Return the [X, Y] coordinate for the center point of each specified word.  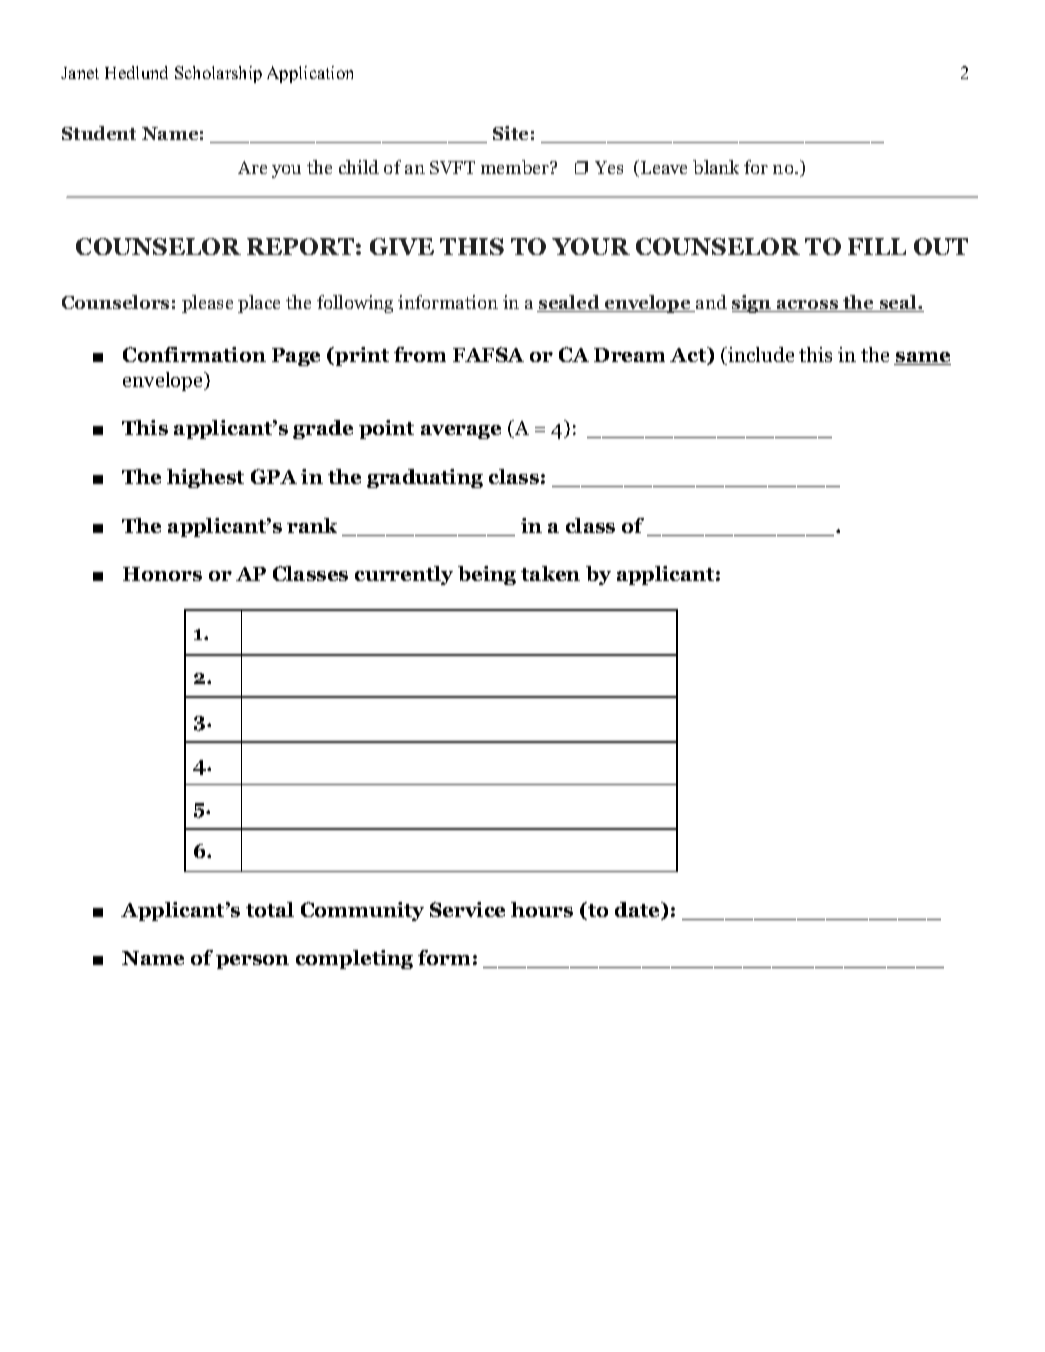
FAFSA [488, 354]
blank [716, 167]
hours [542, 909]
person [252, 962]
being [487, 575]
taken [550, 573]
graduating [425, 478]
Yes [609, 167]
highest [205, 478]
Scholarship [218, 74]
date [638, 911]
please [207, 304]
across [808, 306]
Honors [162, 574]
